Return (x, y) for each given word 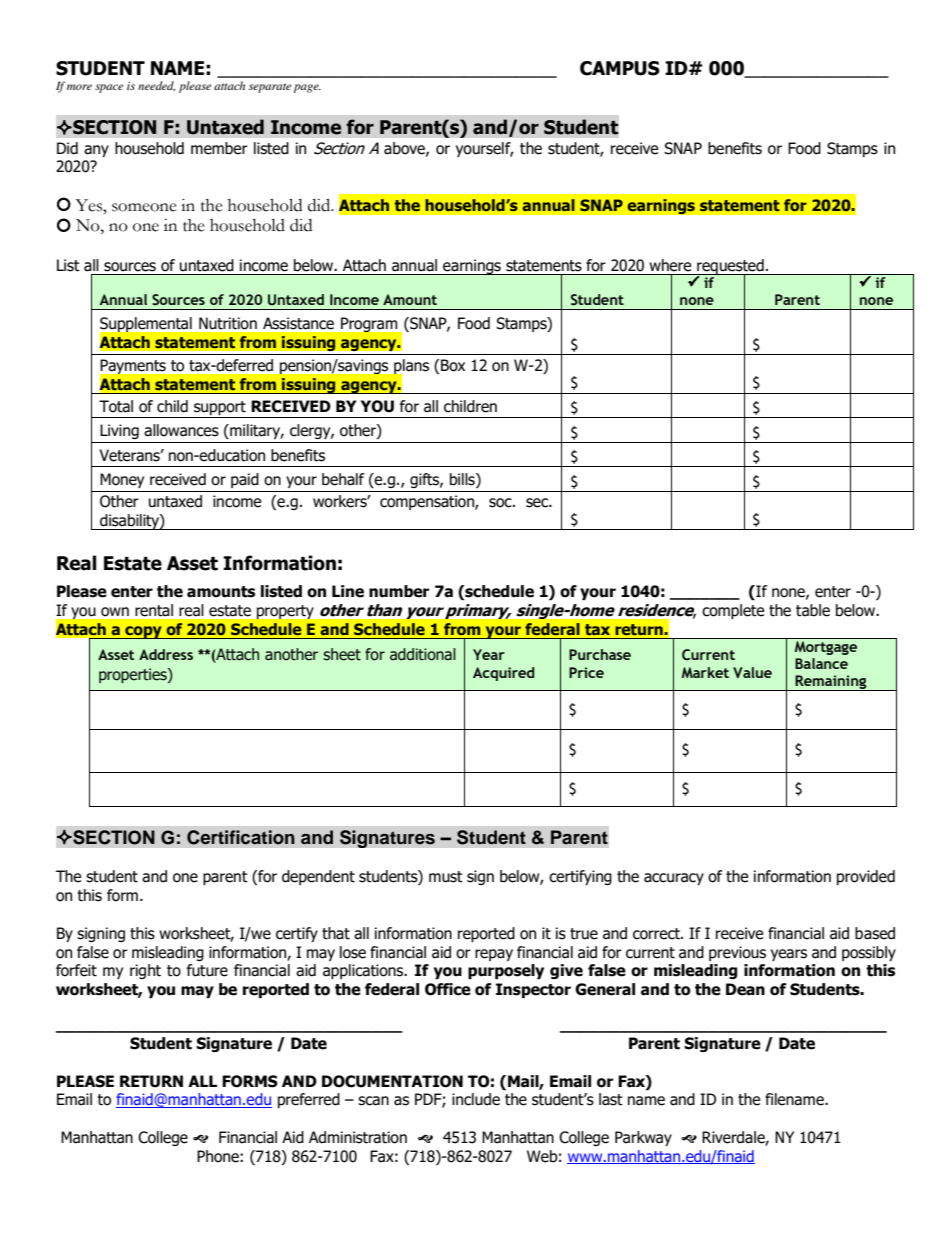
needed (156, 86)
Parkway (643, 1138)
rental (154, 610)
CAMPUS (620, 68)
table (813, 610)
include (476, 1099)
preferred (309, 1100)
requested (730, 267)
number (399, 591)
